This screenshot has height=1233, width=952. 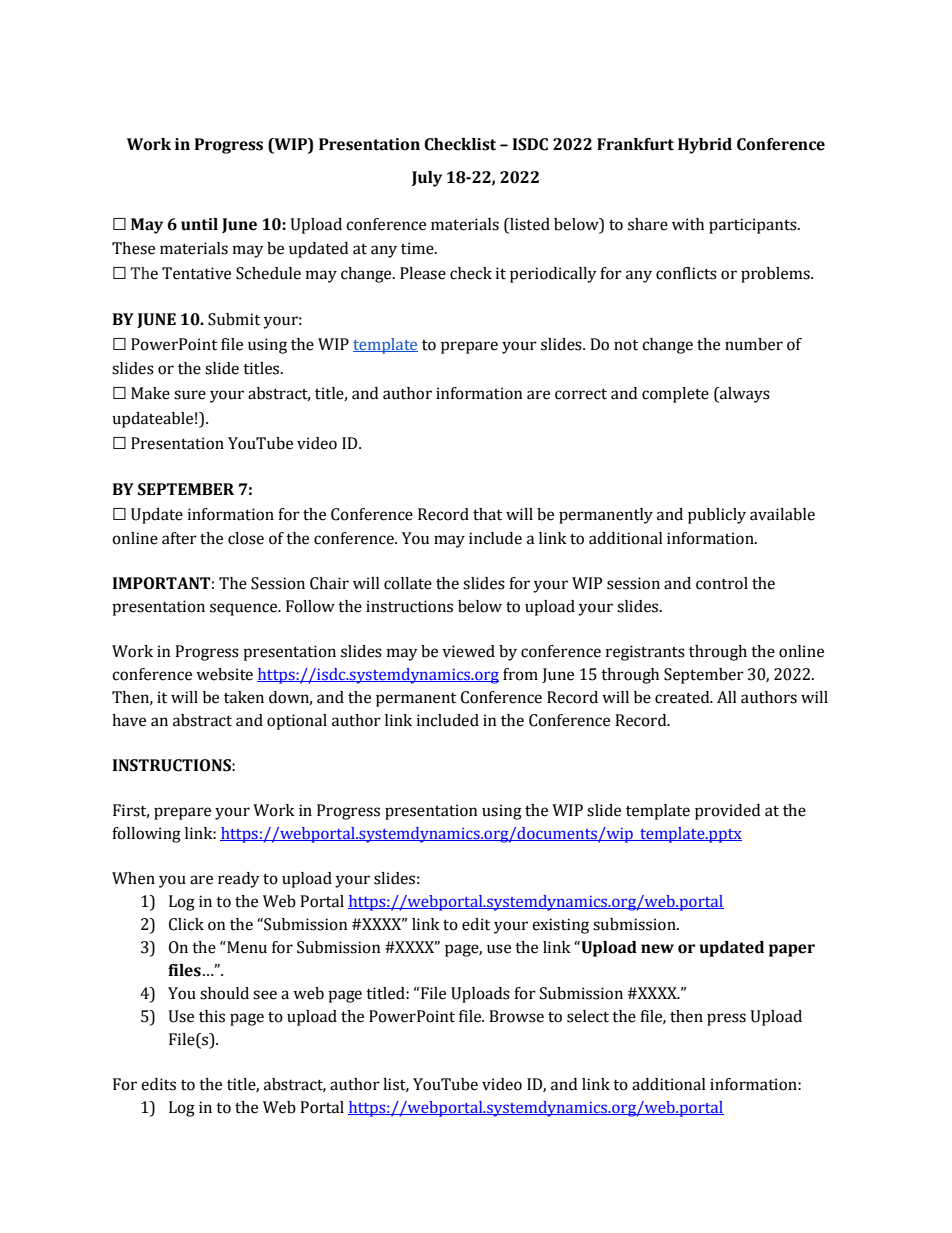 What do you see at coordinates (199, 224) in the screenshot?
I see `until` at bounding box center [199, 224].
